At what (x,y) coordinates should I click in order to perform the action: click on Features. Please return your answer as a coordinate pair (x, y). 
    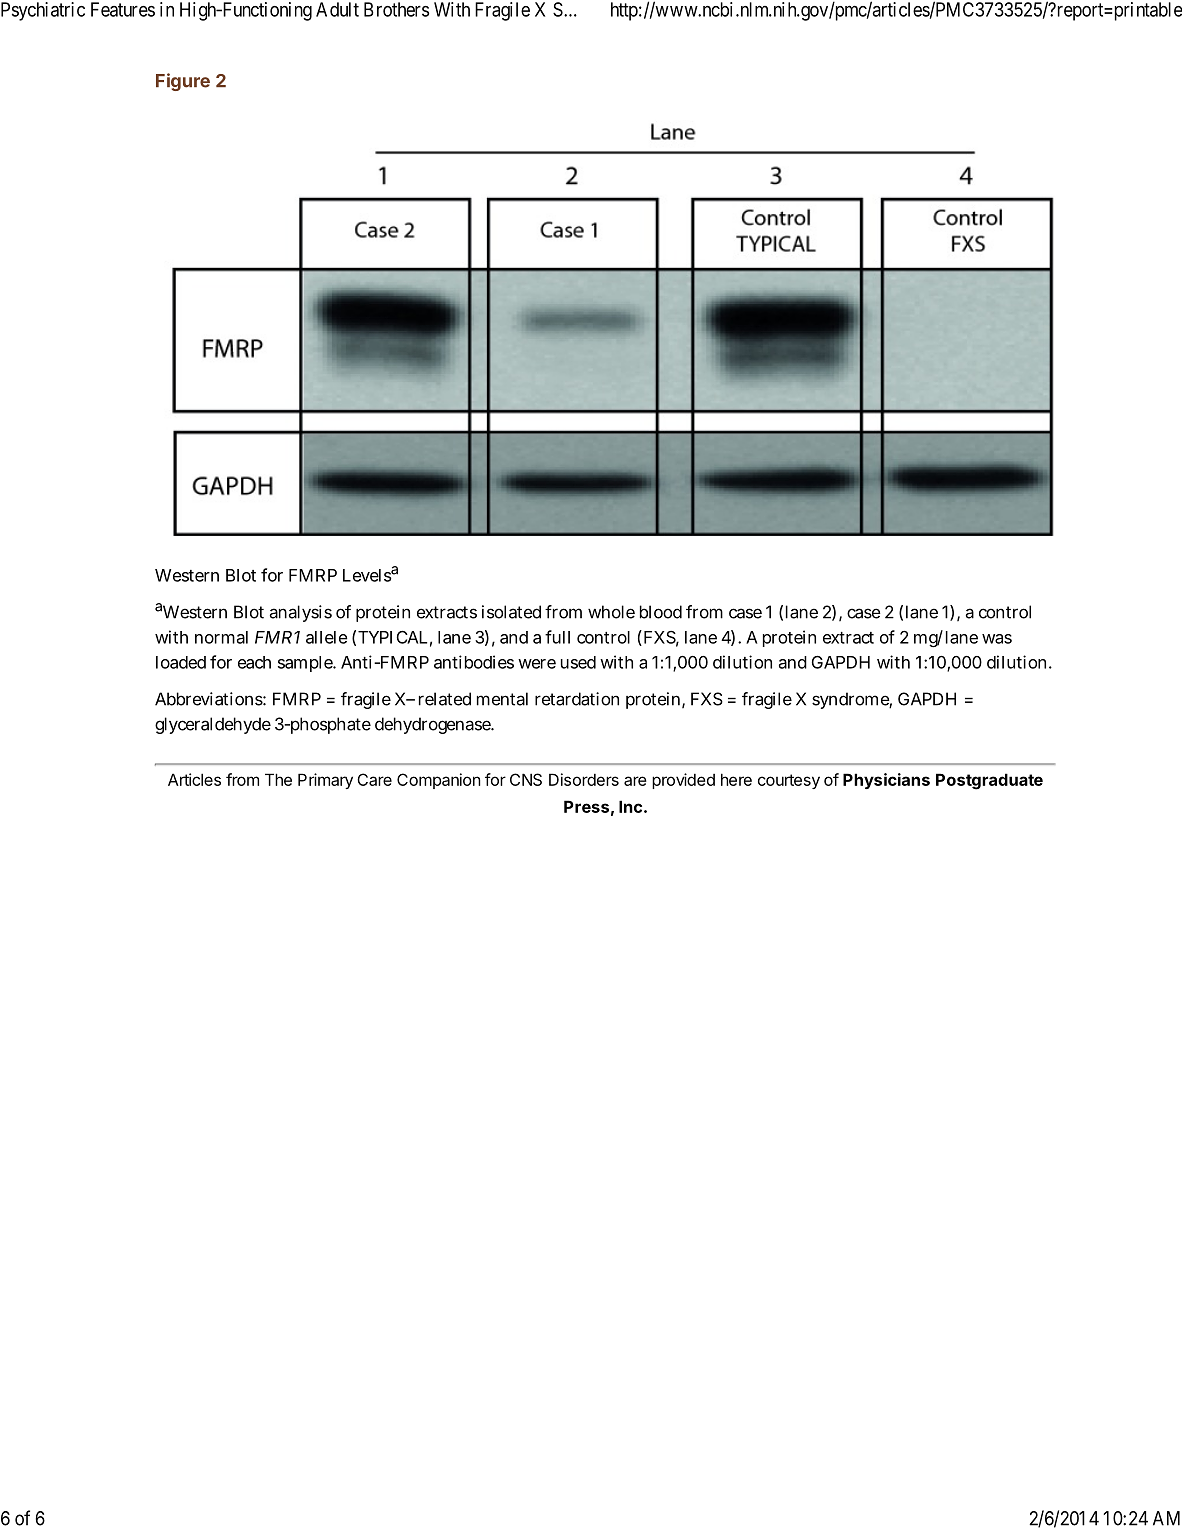
    Looking at the image, I should click on (123, 9).
